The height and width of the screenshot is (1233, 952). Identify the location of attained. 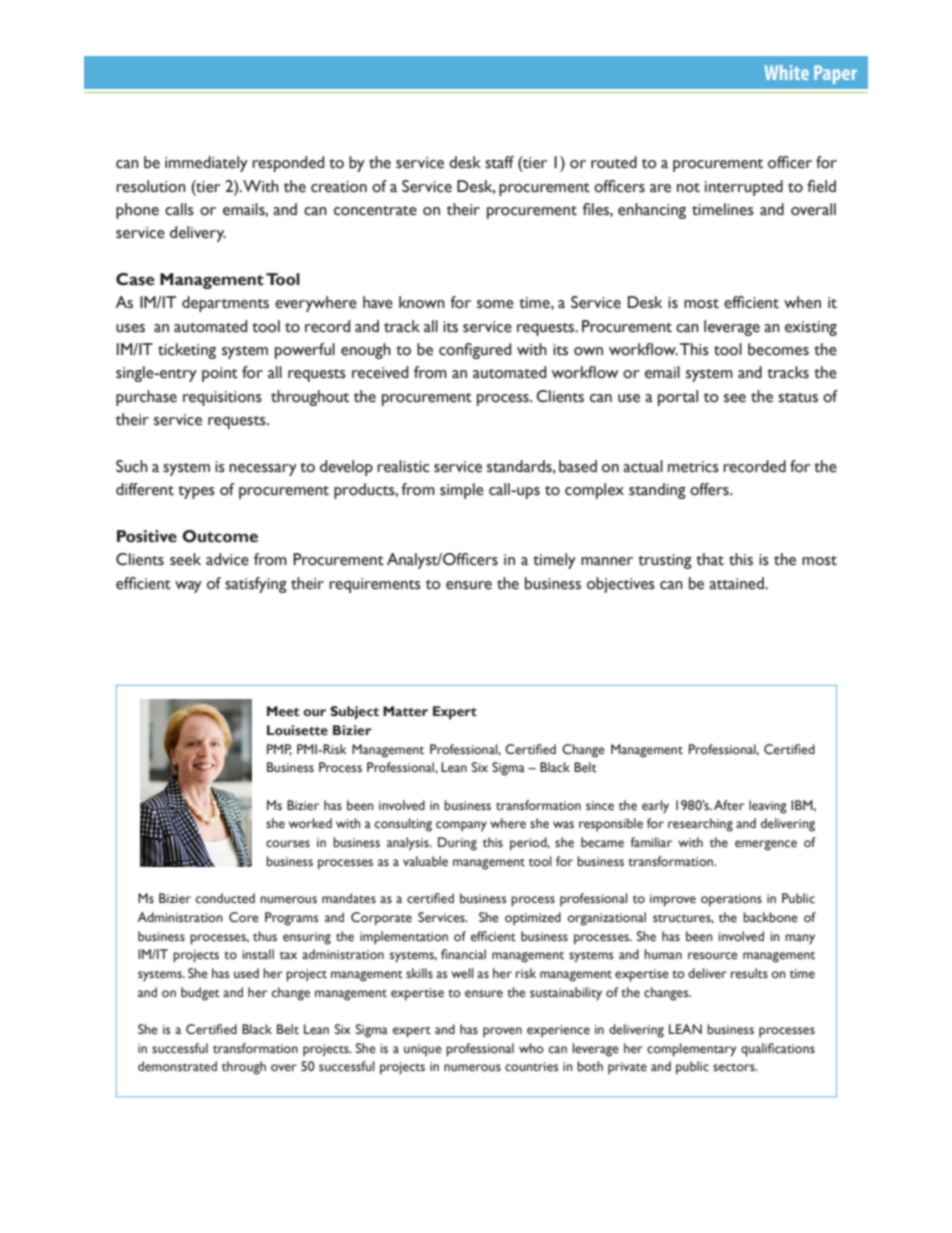
(737, 583).
